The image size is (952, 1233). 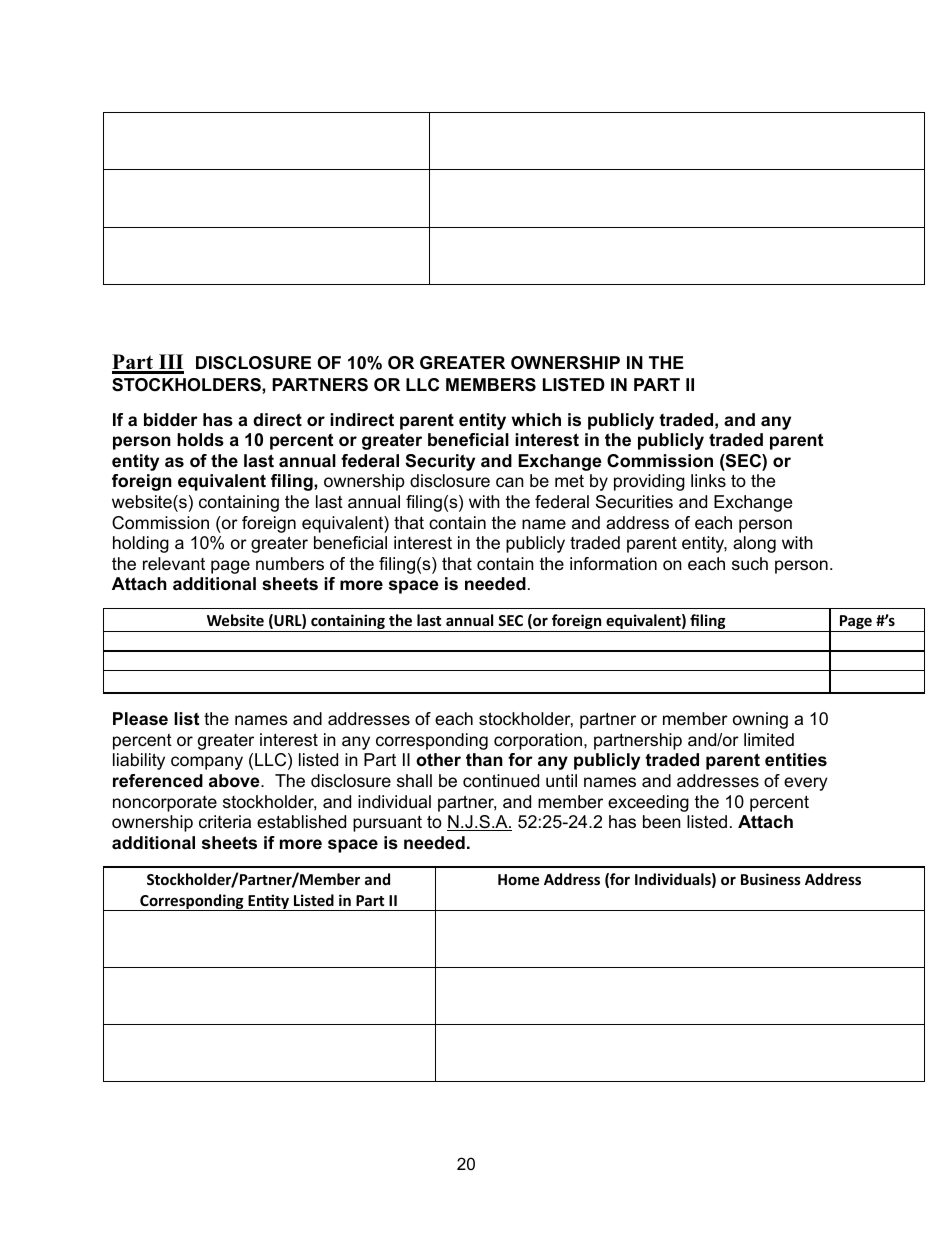 I want to click on links, so click(x=708, y=480).
